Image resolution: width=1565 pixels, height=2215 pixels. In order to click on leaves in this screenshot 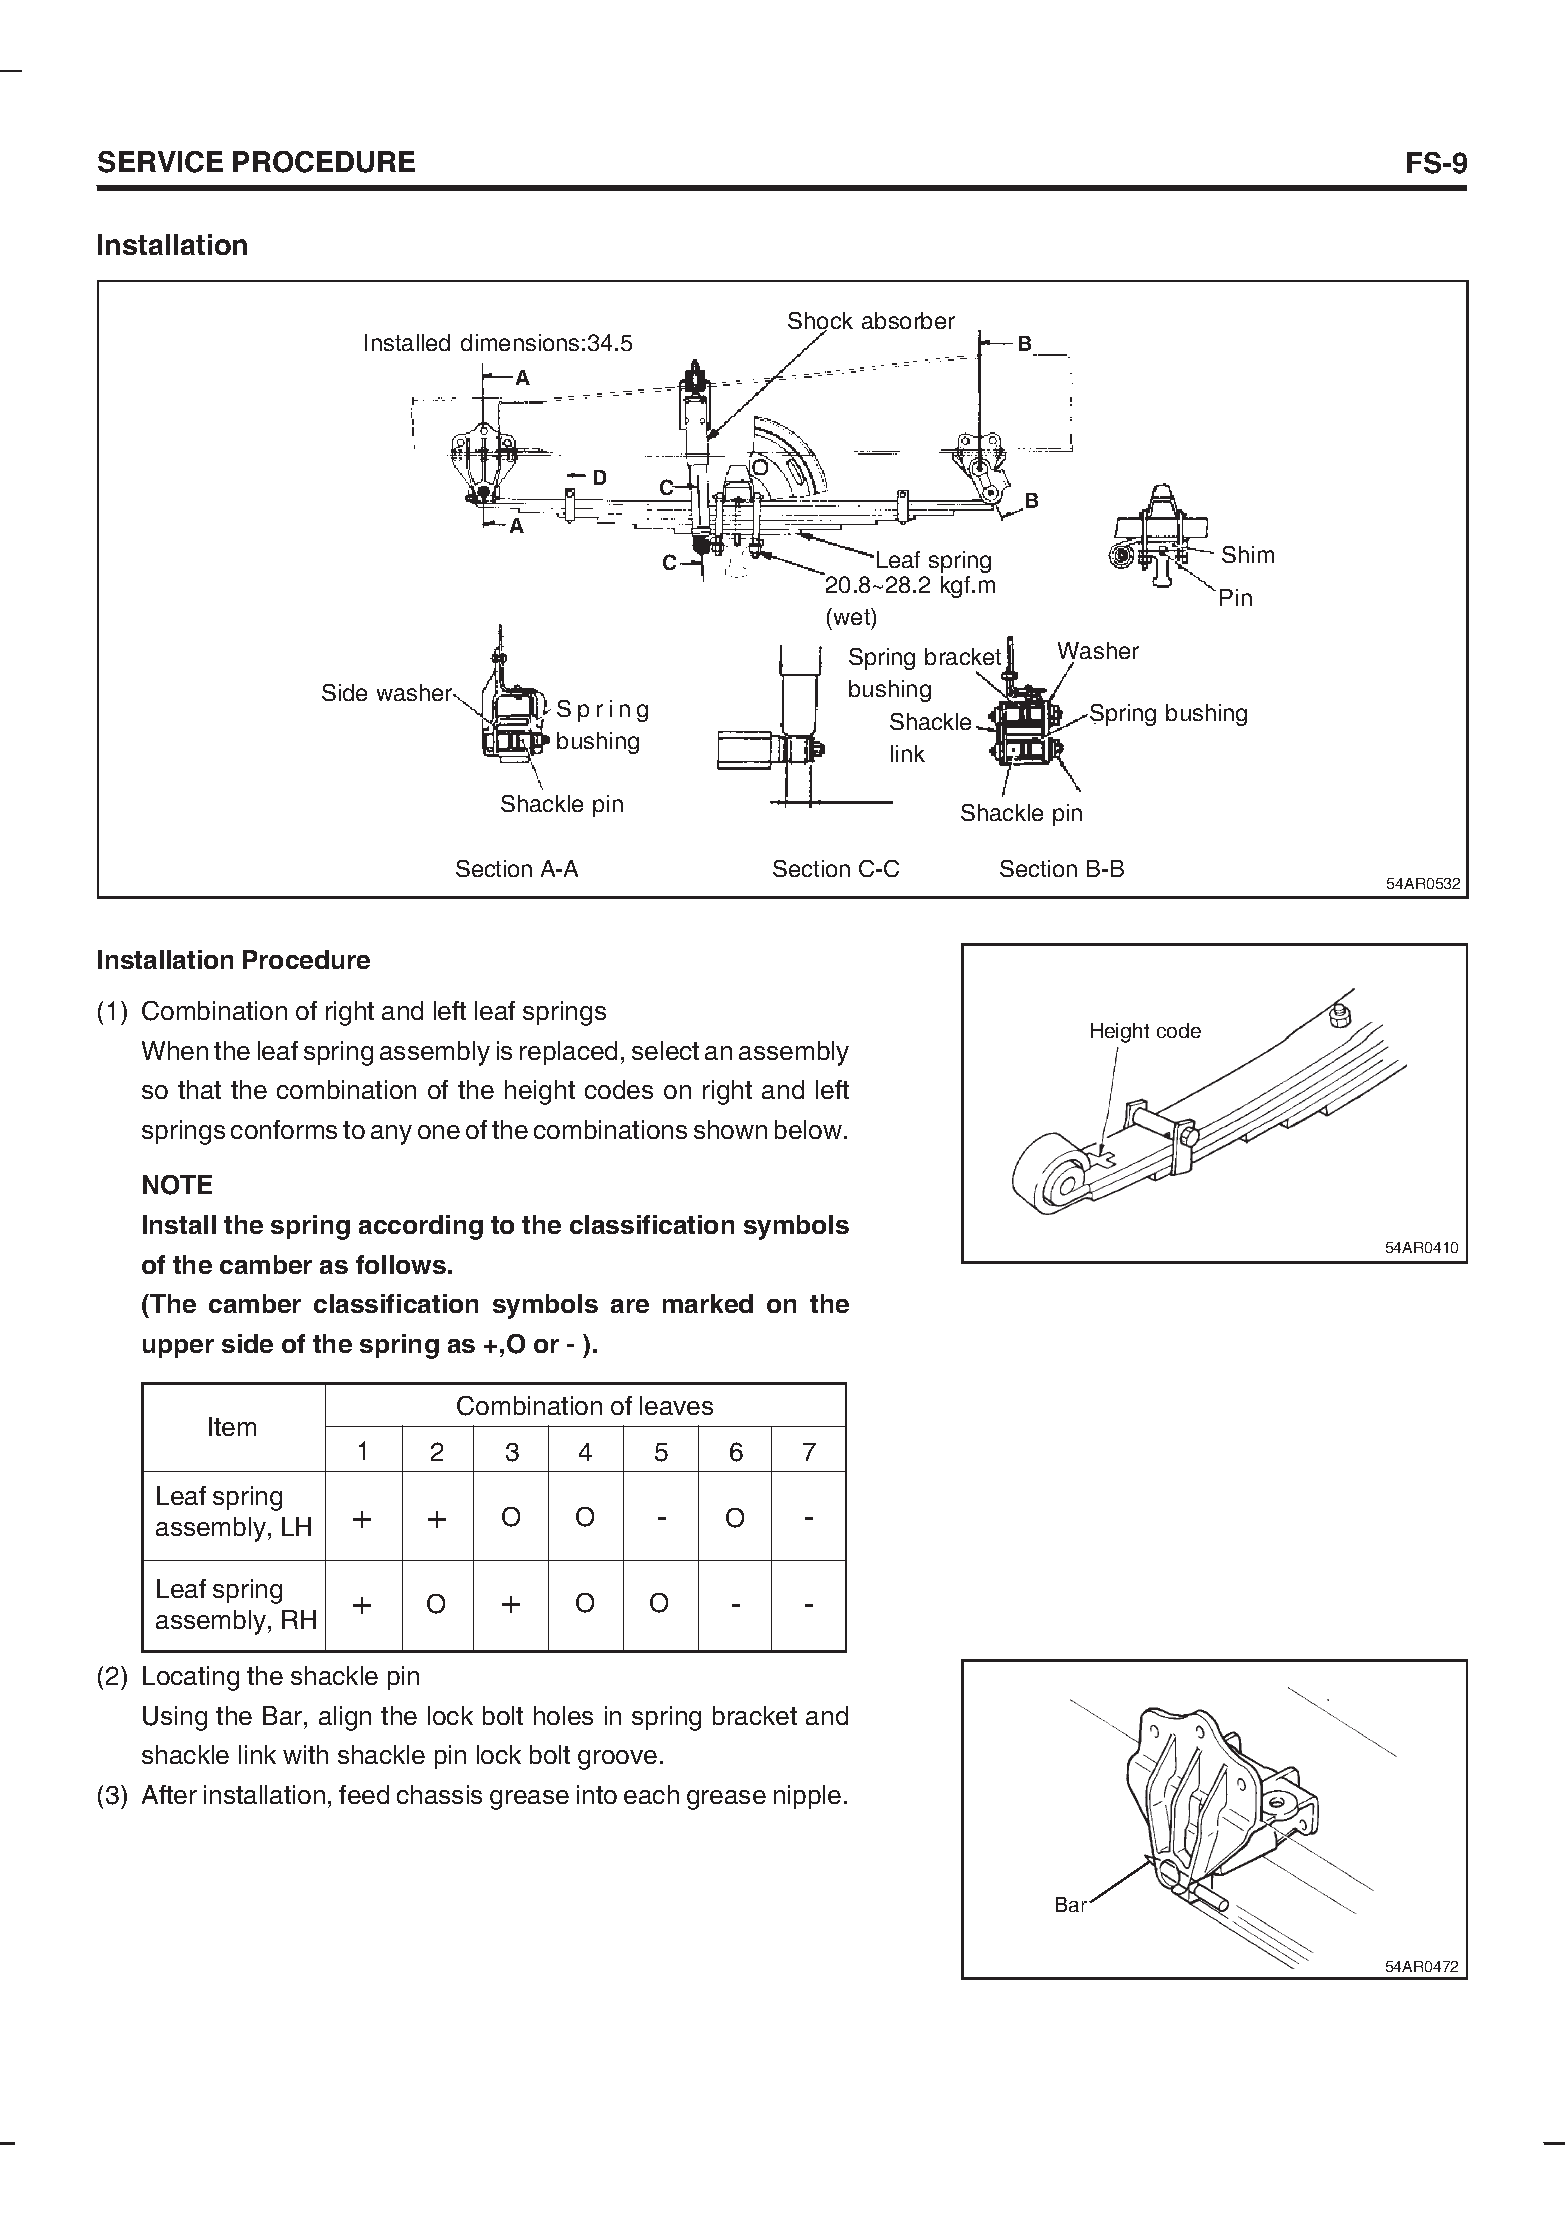, I will do `click(676, 1405)`.
